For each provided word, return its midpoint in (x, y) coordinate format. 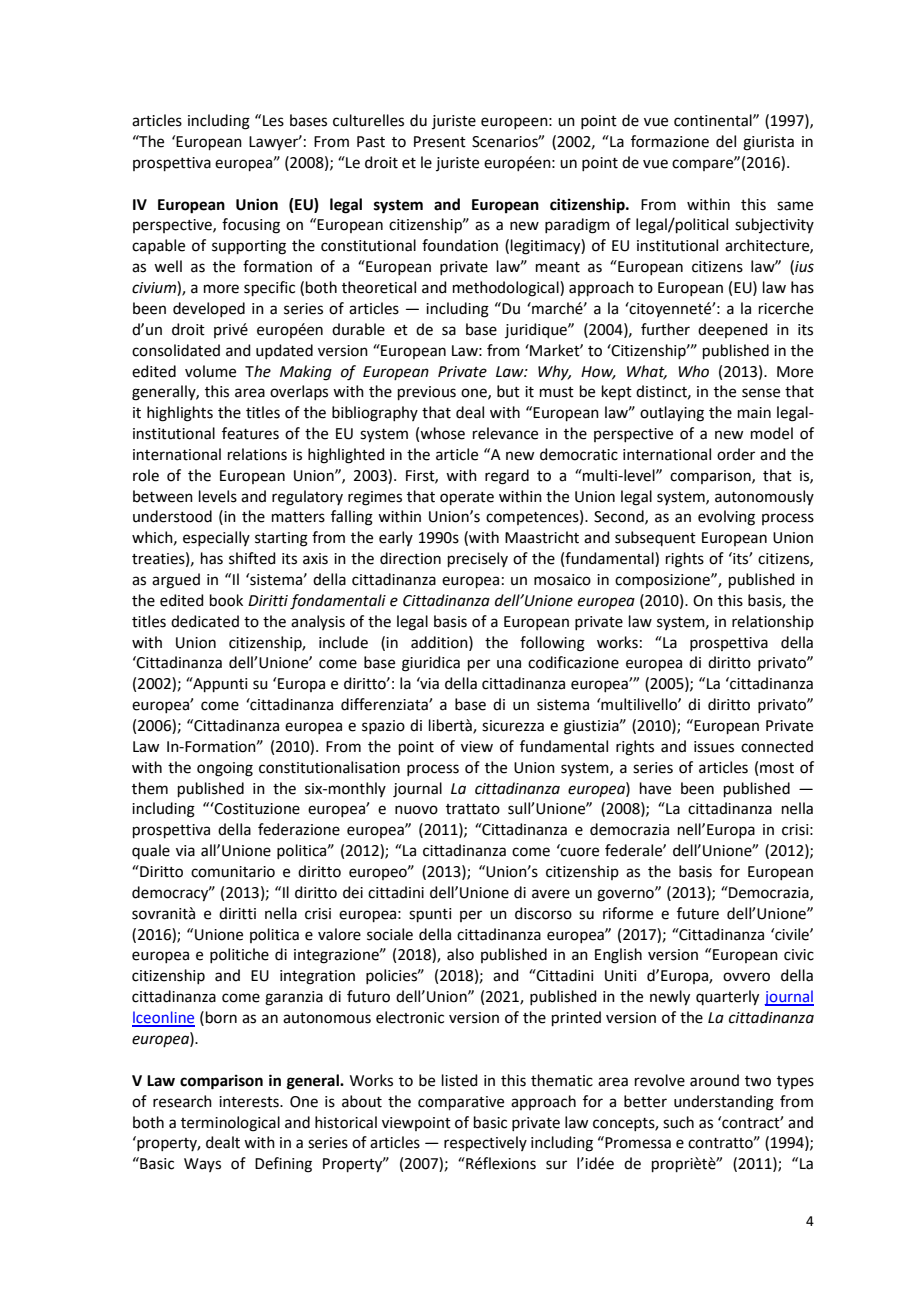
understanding (724, 1103)
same (795, 206)
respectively (485, 1143)
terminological (230, 1124)
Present (440, 142)
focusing (251, 226)
